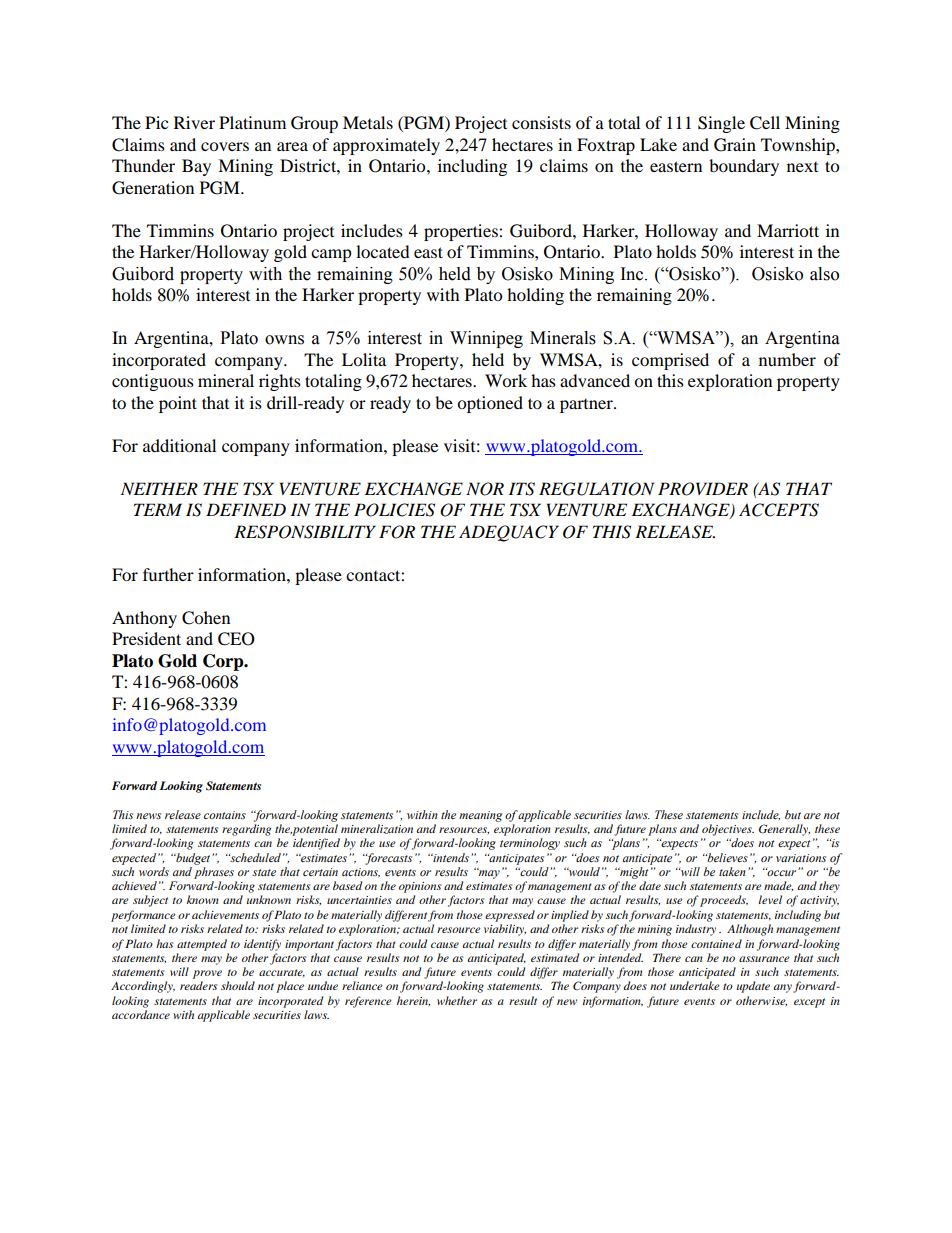 This document has width=952, height=1233. I want to click on Grain, so click(735, 145).
